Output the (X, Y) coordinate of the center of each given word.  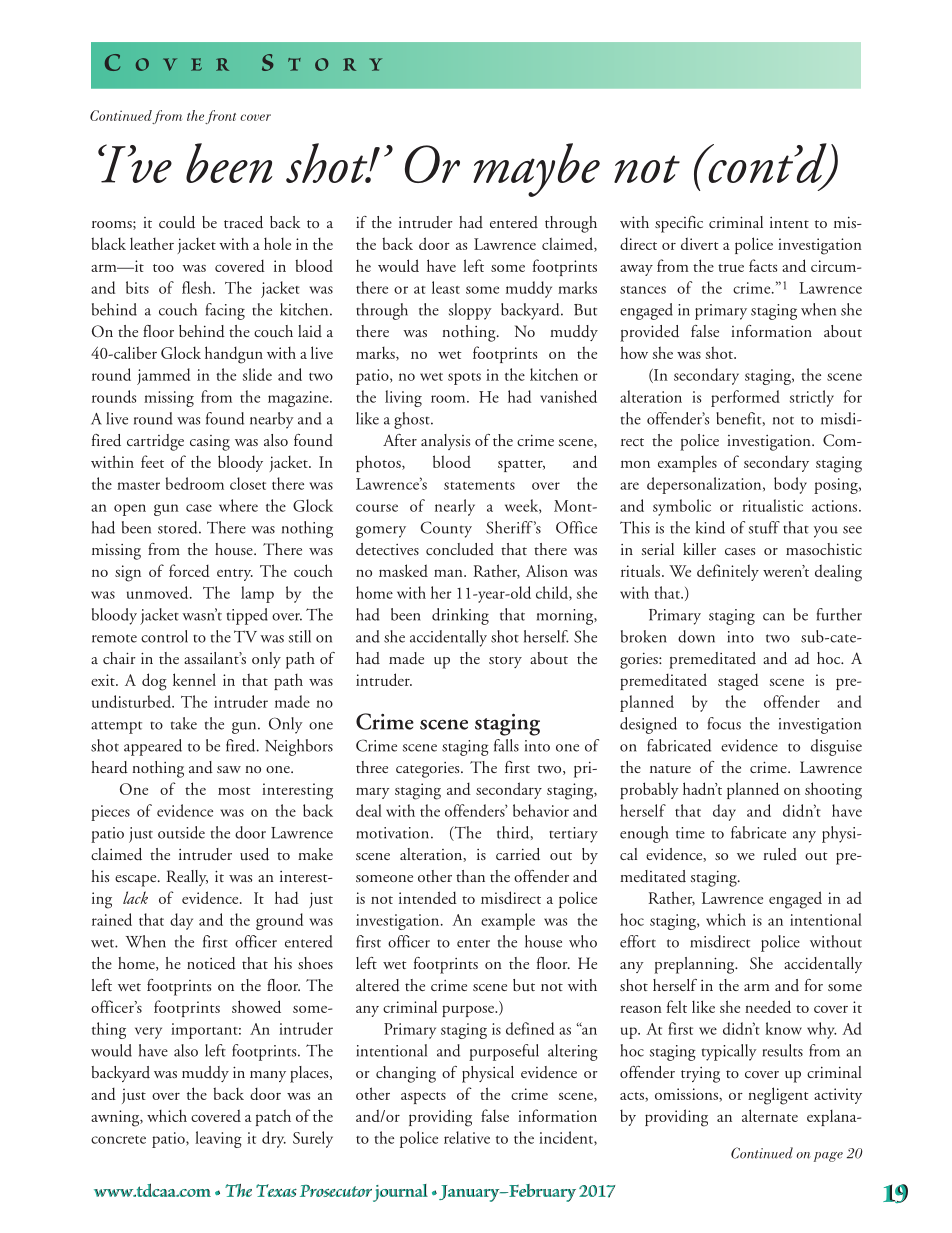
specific (679, 224)
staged (738, 682)
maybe (536, 170)
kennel (194, 679)
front (220, 117)
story (505, 662)
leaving (218, 1139)
